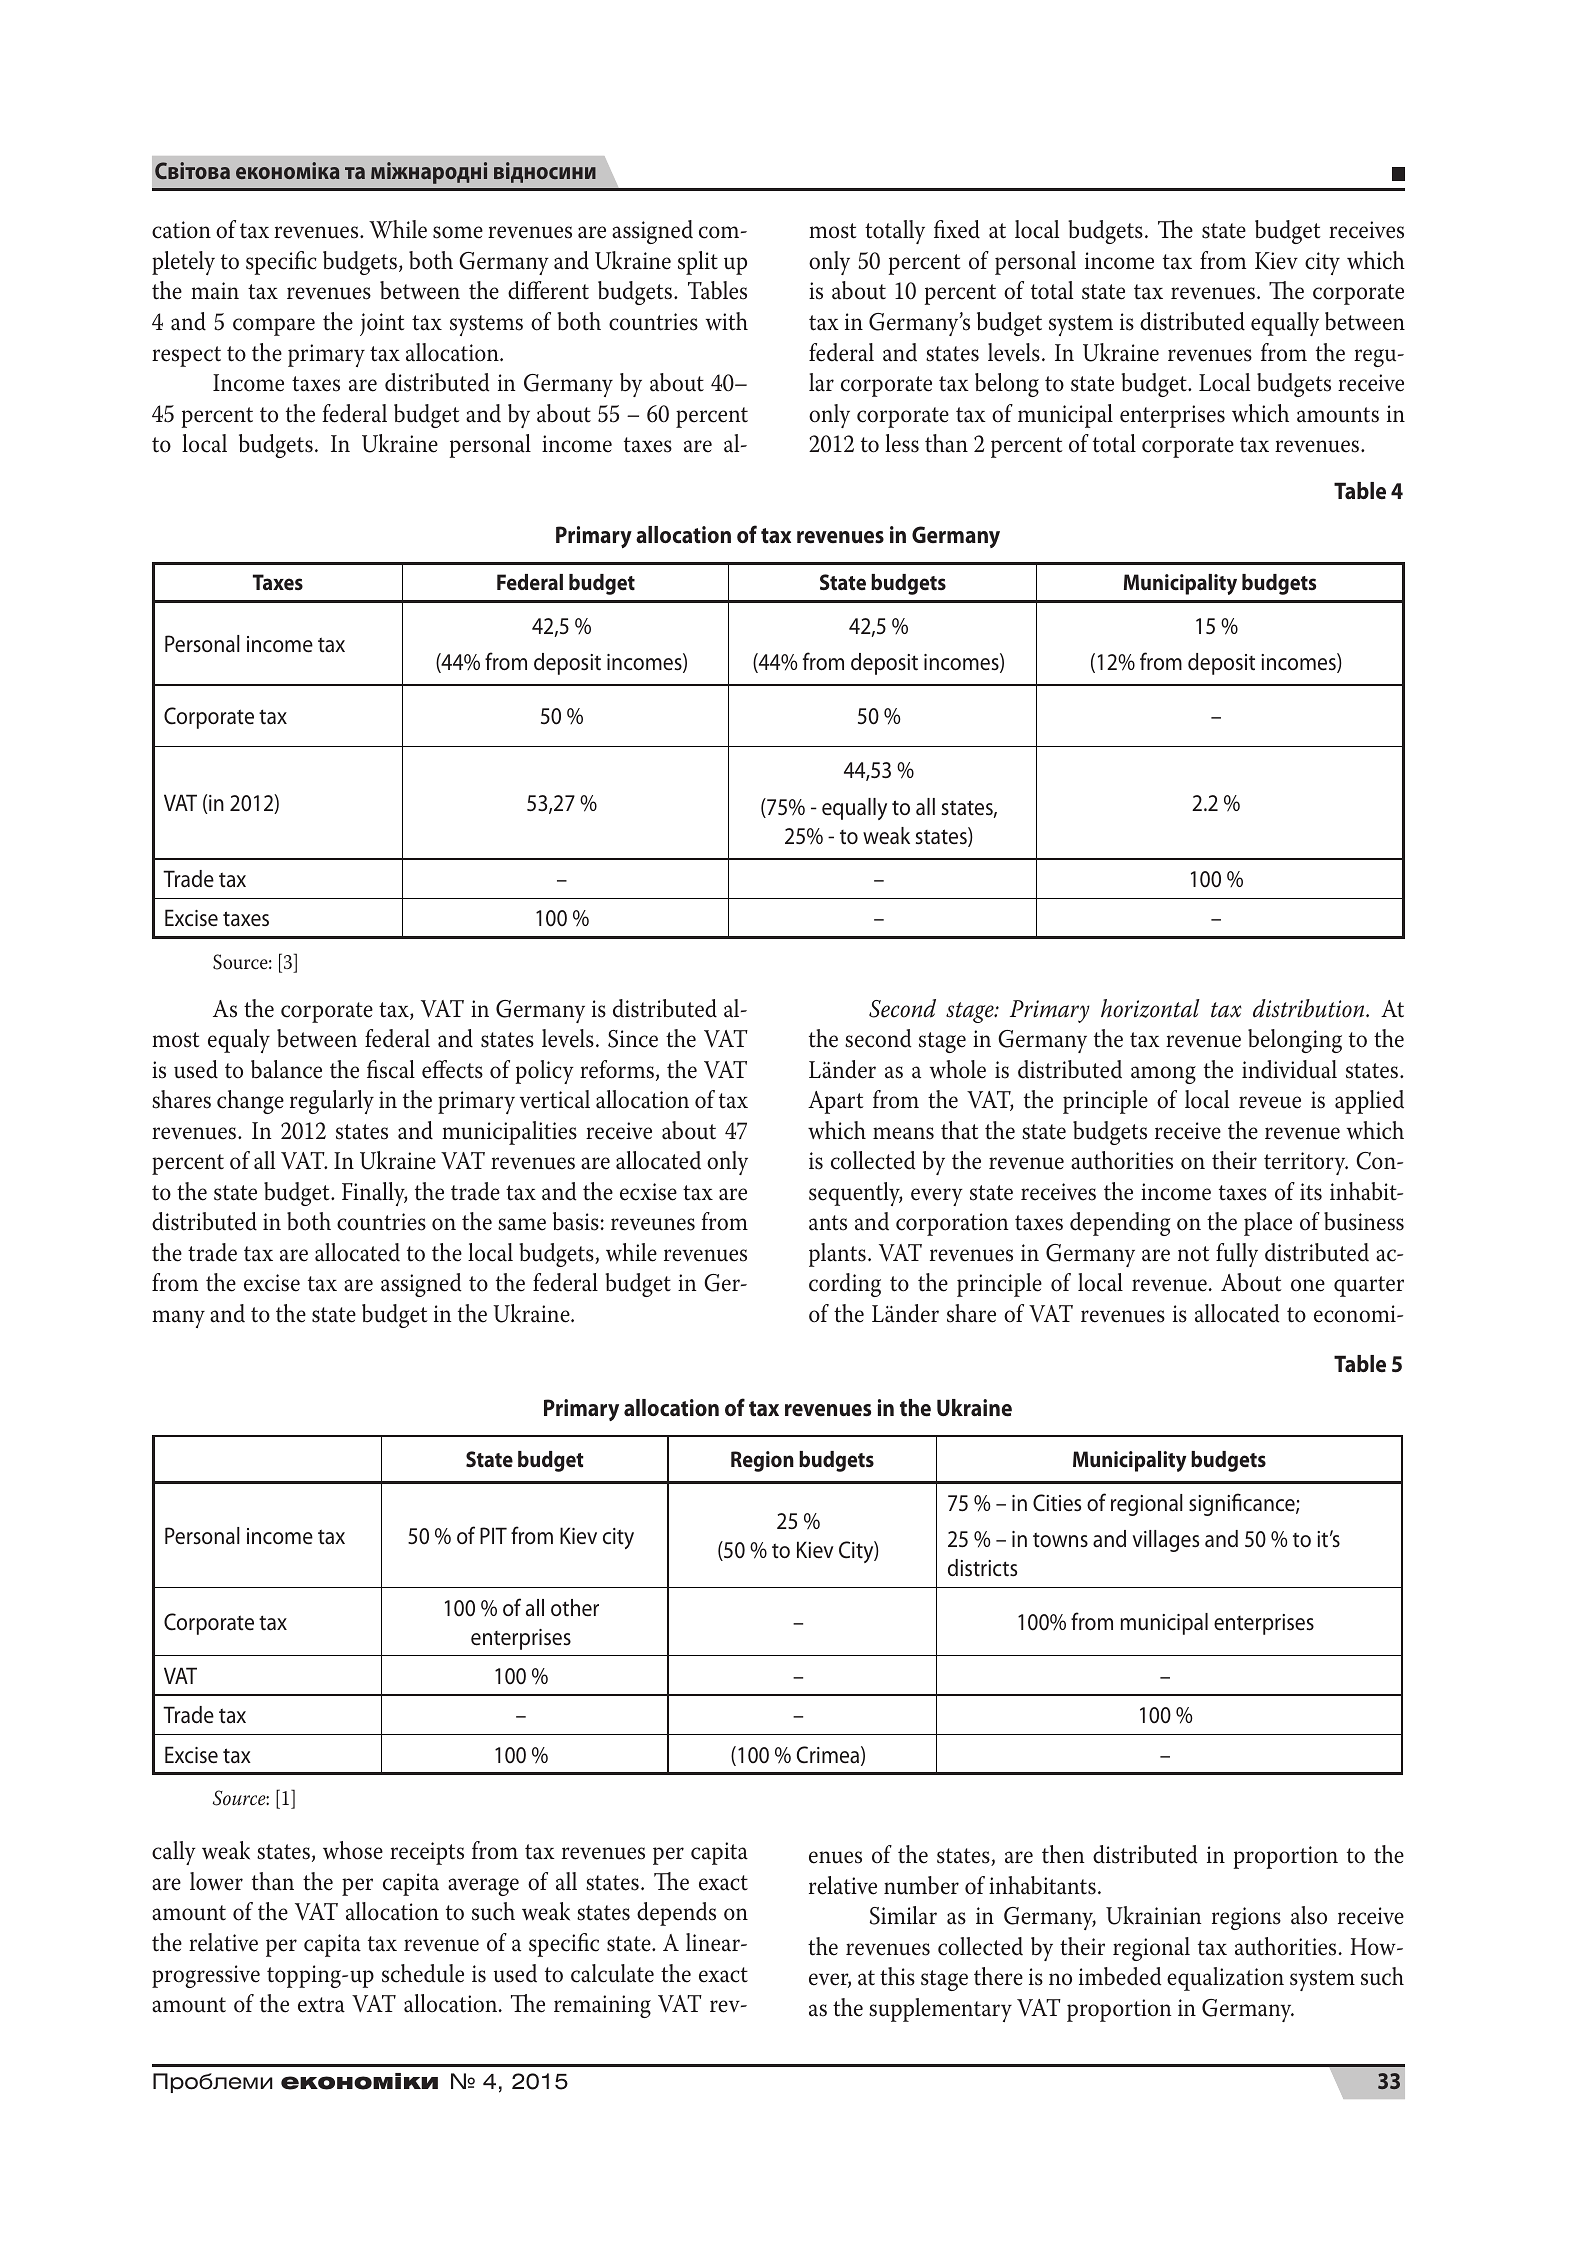 The height and width of the screenshot is (2255, 1595). Describe the element at coordinates (1163, 1075) in the screenshot. I see `among` at that location.
